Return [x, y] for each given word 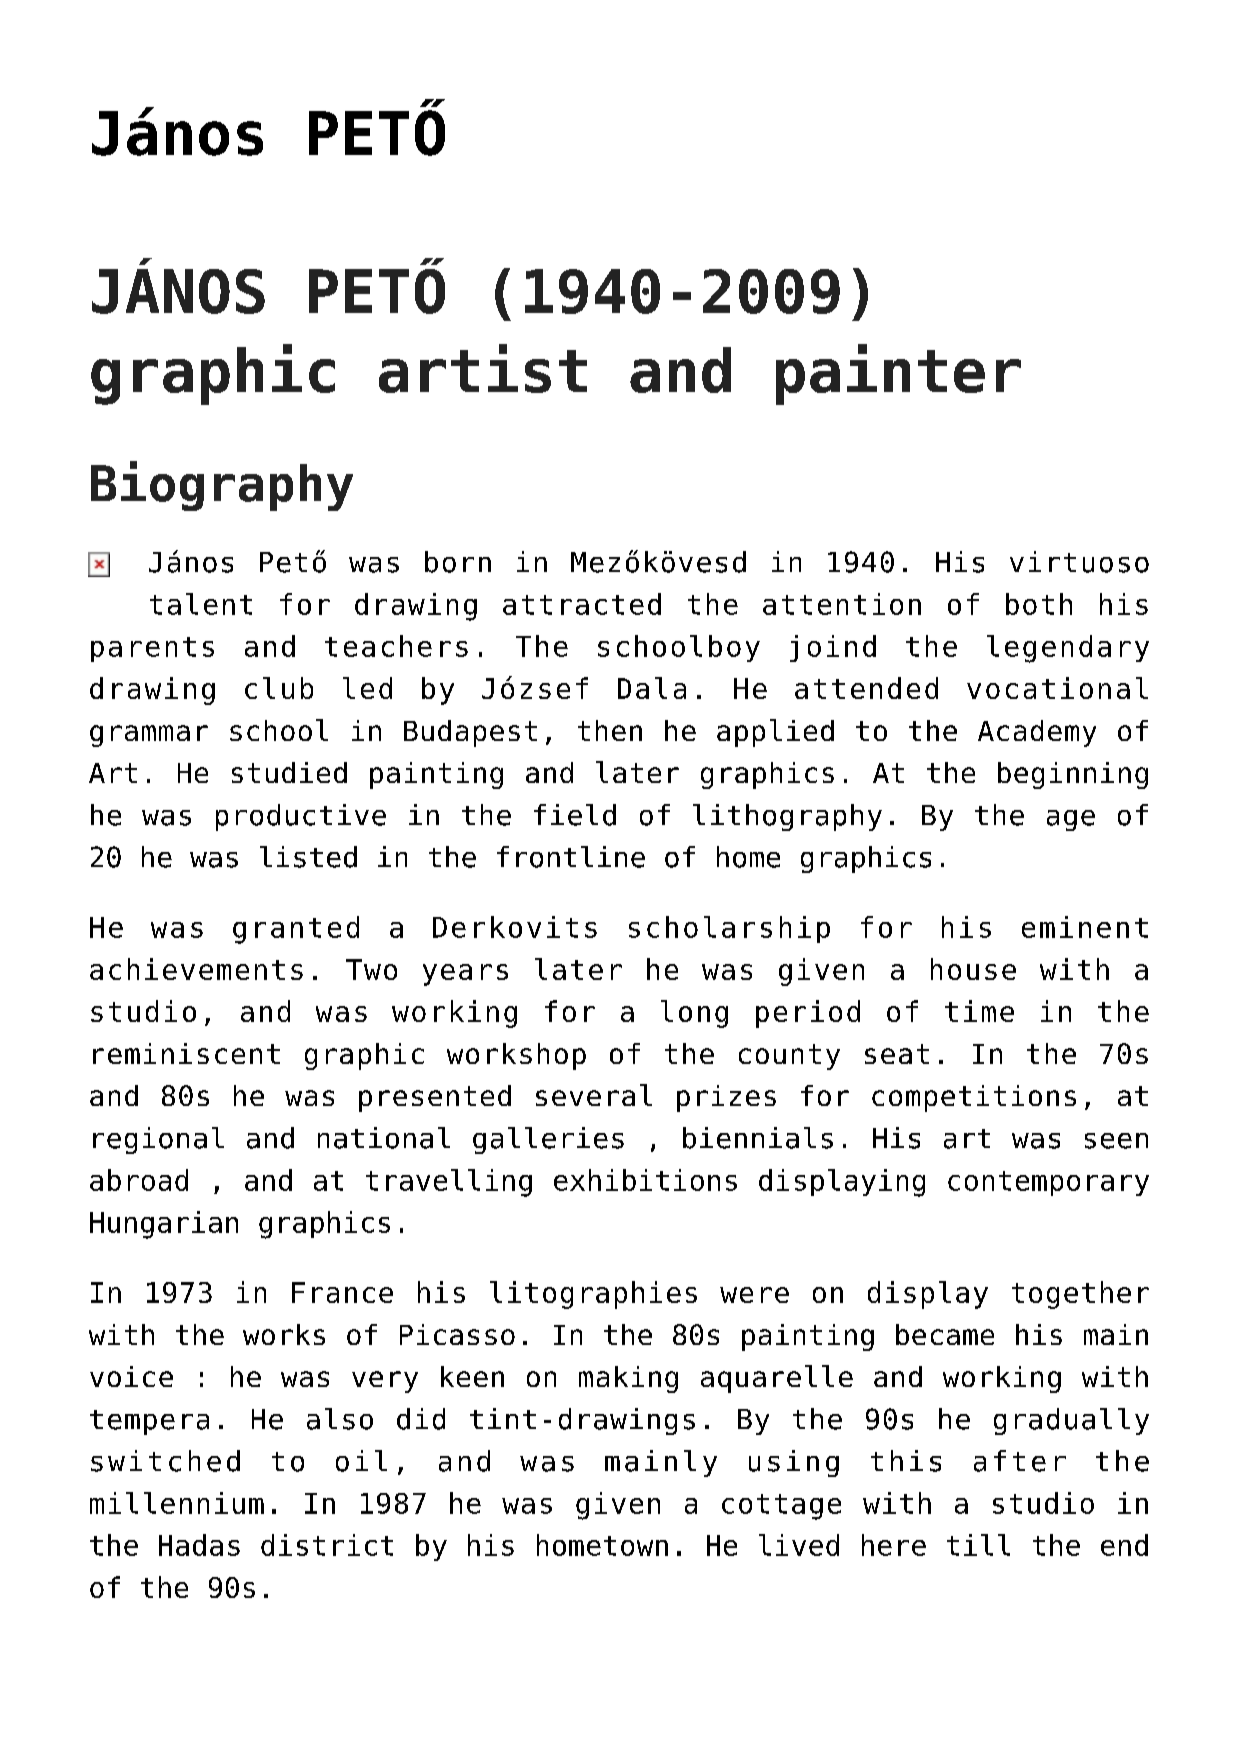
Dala [652, 688]
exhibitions [645, 1180]
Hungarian [164, 1225]
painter [898, 374]
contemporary [1048, 1183]
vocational [1057, 688]
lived [799, 1545]
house [973, 969]
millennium [177, 1503]
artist [483, 368]
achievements [196, 969]
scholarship [729, 929]
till [978, 1545]
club [279, 688]
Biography [222, 486]
